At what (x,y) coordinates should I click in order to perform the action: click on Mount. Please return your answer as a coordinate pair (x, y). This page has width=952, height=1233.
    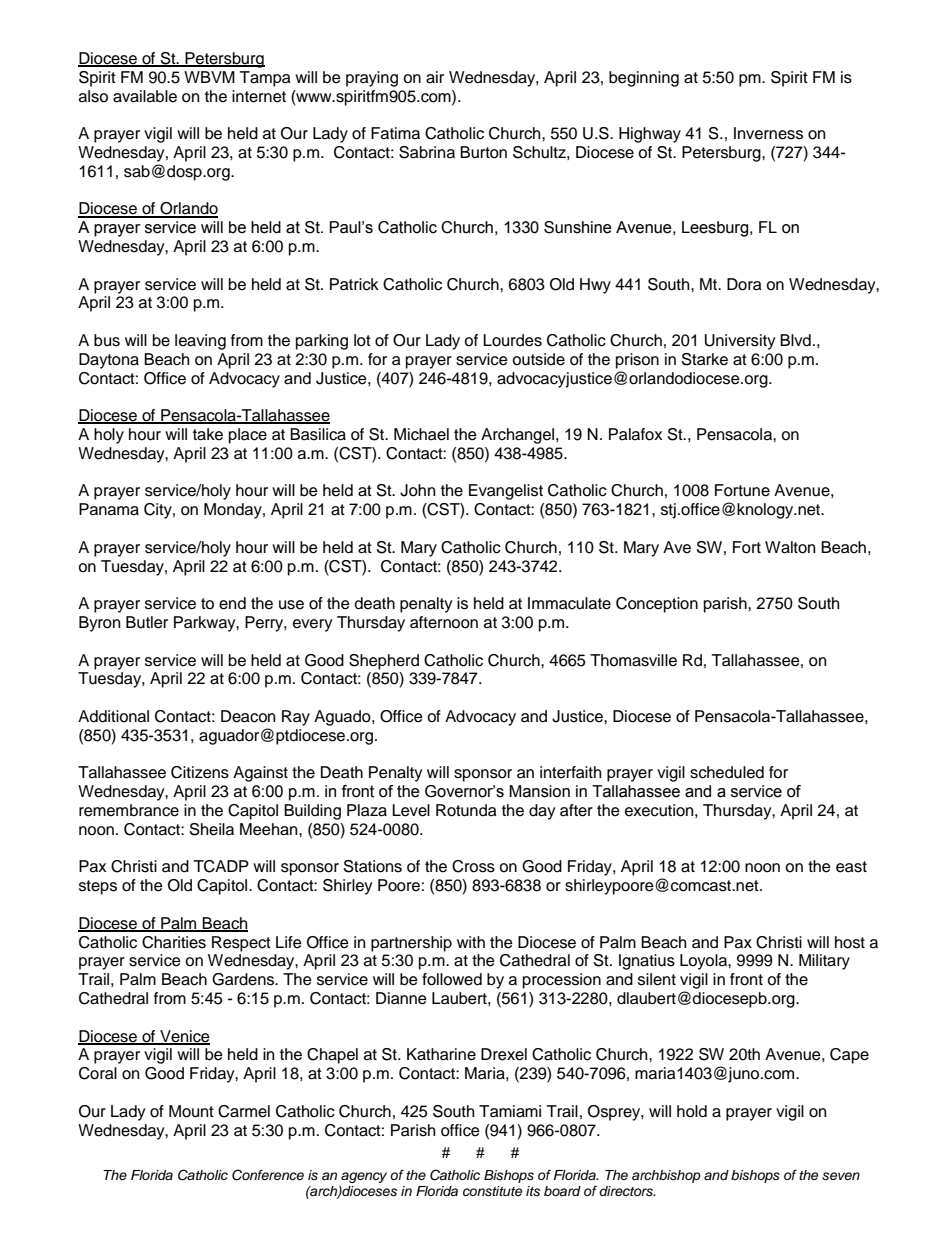
    Looking at the image, I should click on (191, 1111).
